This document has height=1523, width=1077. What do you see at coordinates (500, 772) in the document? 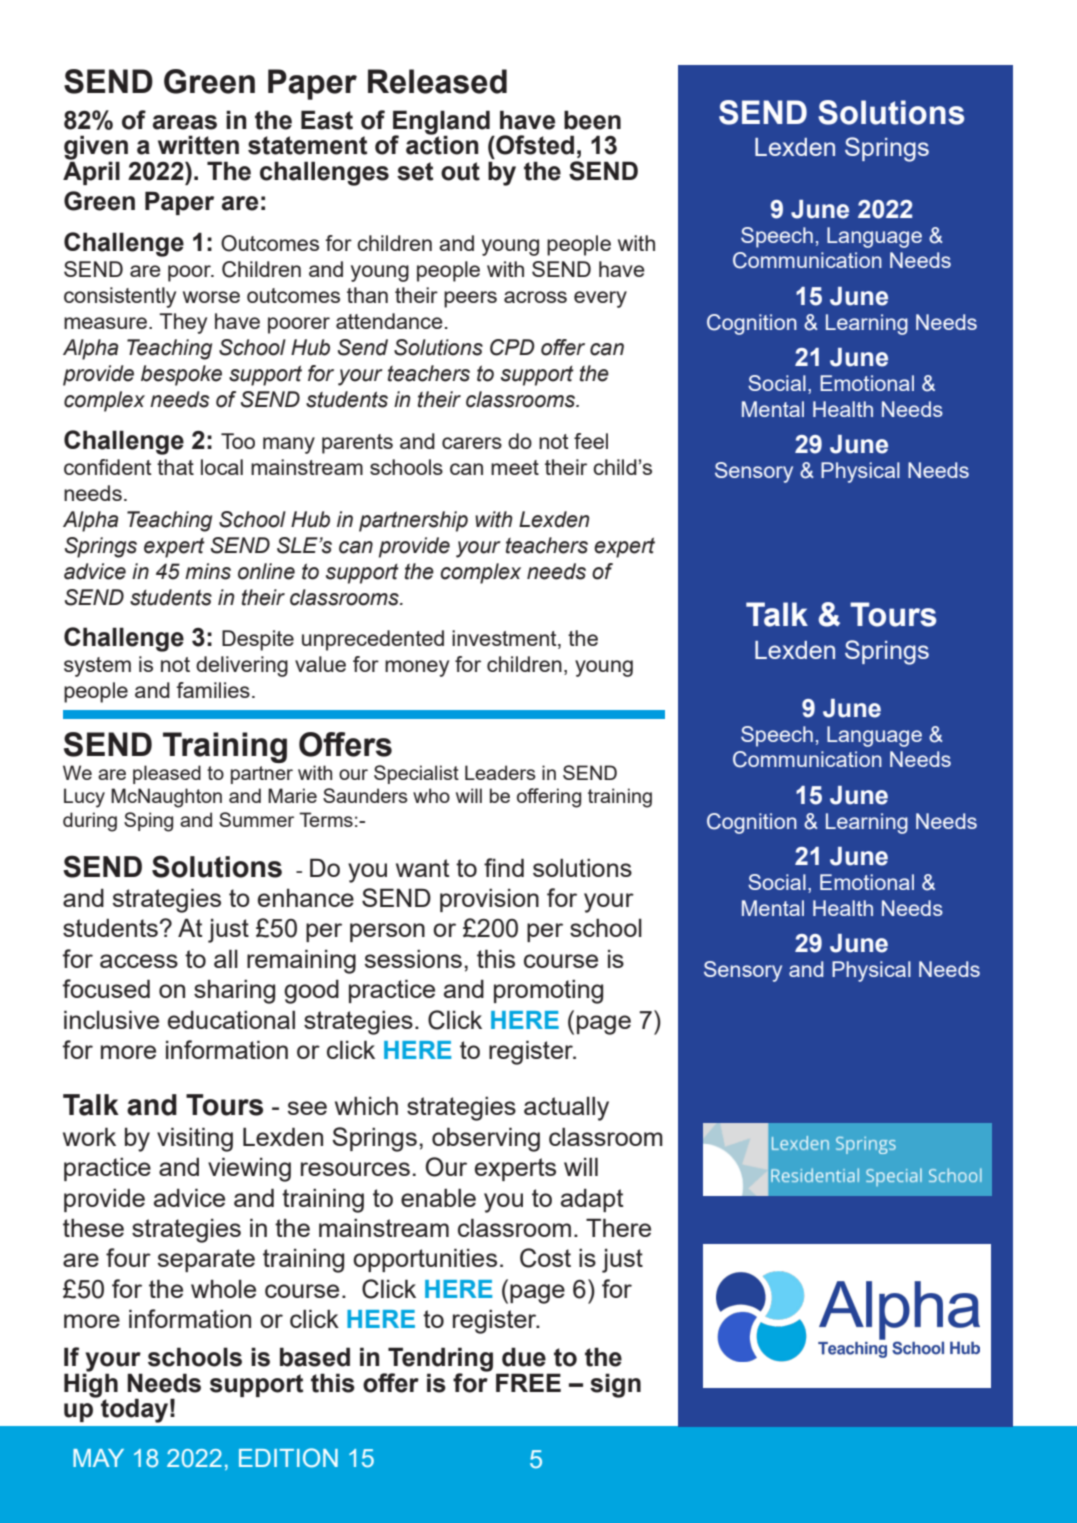
I see `Leaders` at bounding box center [500, 772].
